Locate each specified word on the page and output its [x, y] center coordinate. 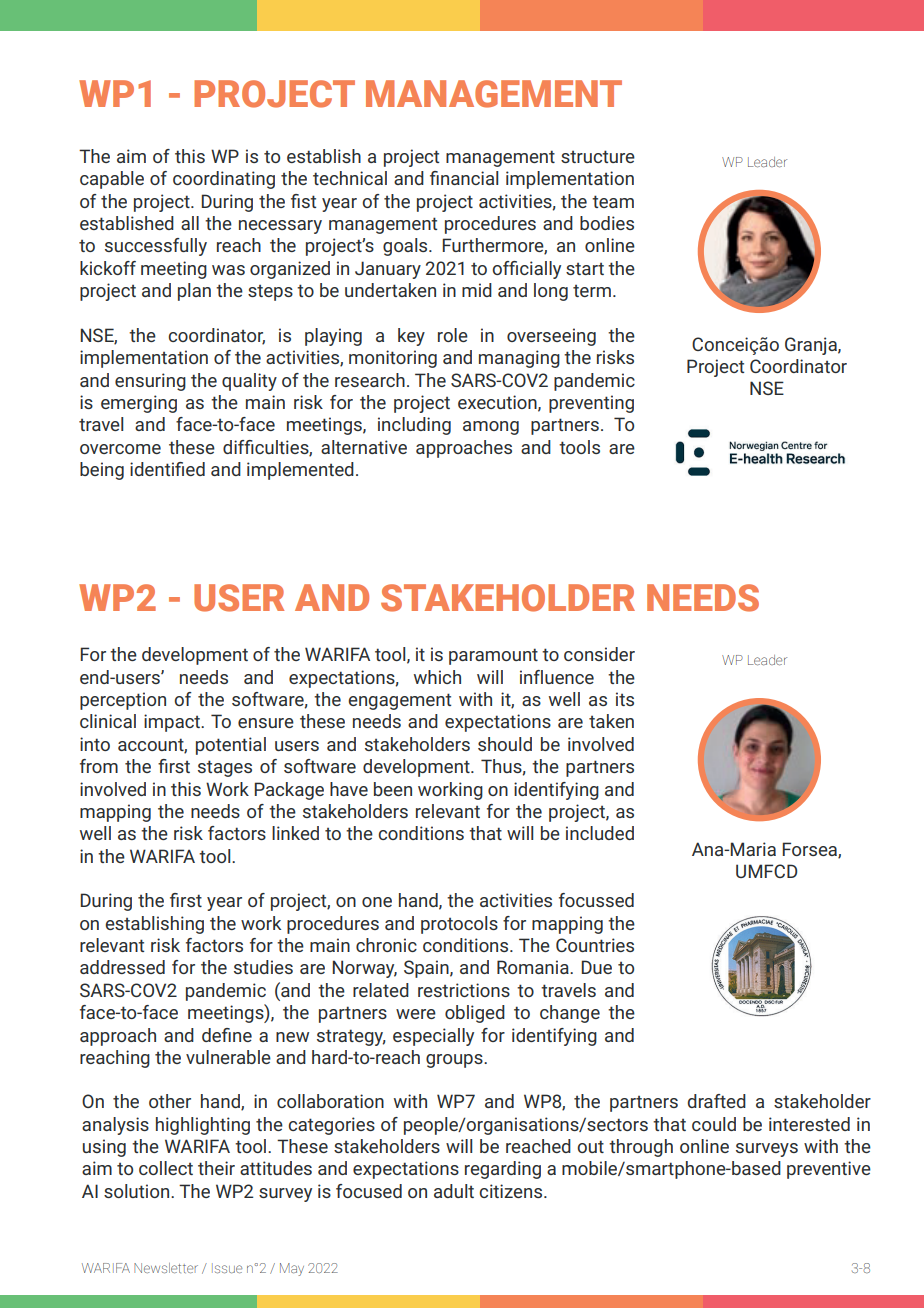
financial [464, 178]
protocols [459, 925]
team [613, 201]
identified [167, 469]
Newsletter [166, 1268]
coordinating [224, 180]
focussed [596, 900]
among [491, 428]
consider [599, 654]
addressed [122, 967]
